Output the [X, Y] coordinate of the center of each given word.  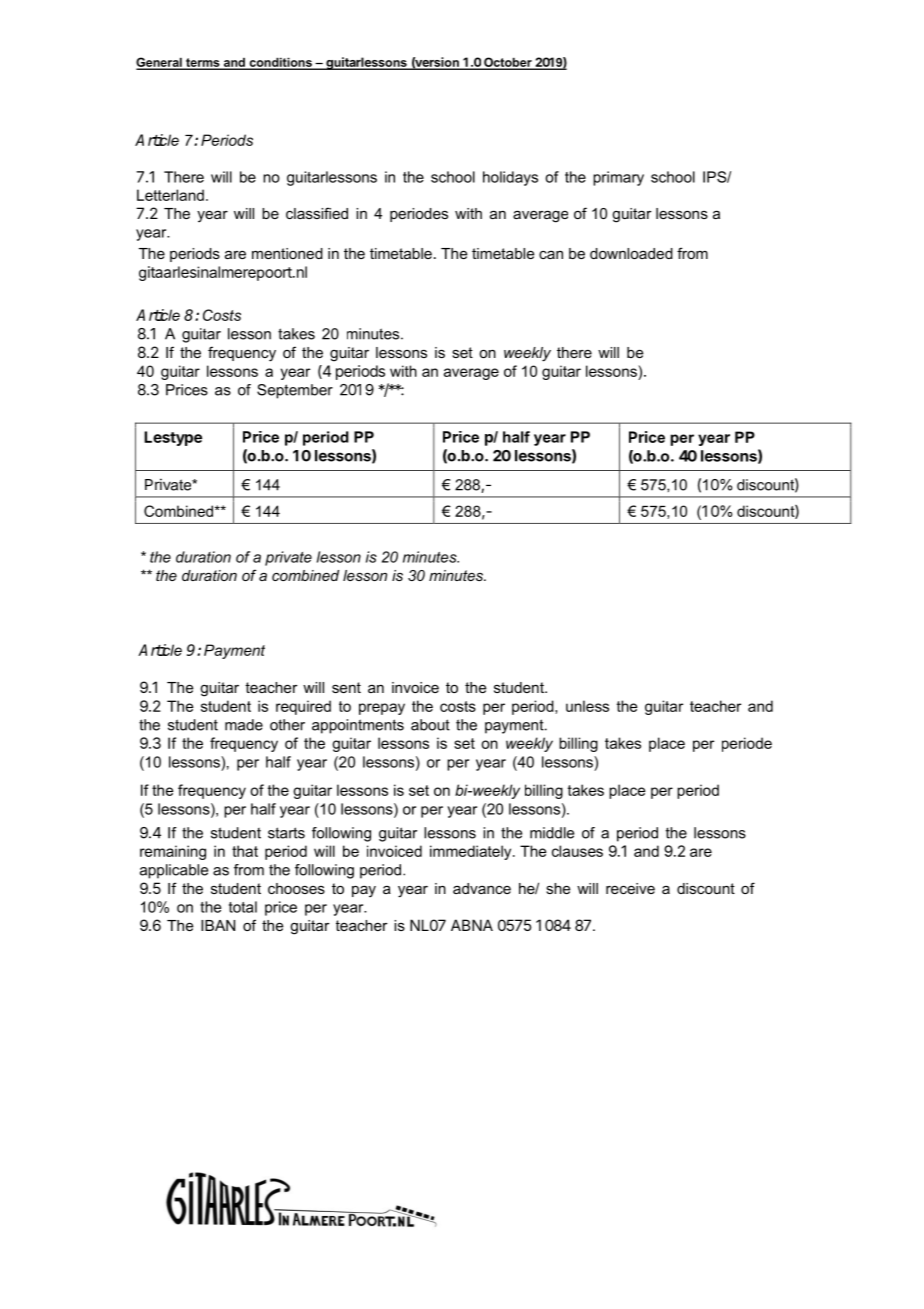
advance [482, 888]
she [558, 888]
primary [618, 178]
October [508, 63]
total [243, 907]
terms [203, 63]
